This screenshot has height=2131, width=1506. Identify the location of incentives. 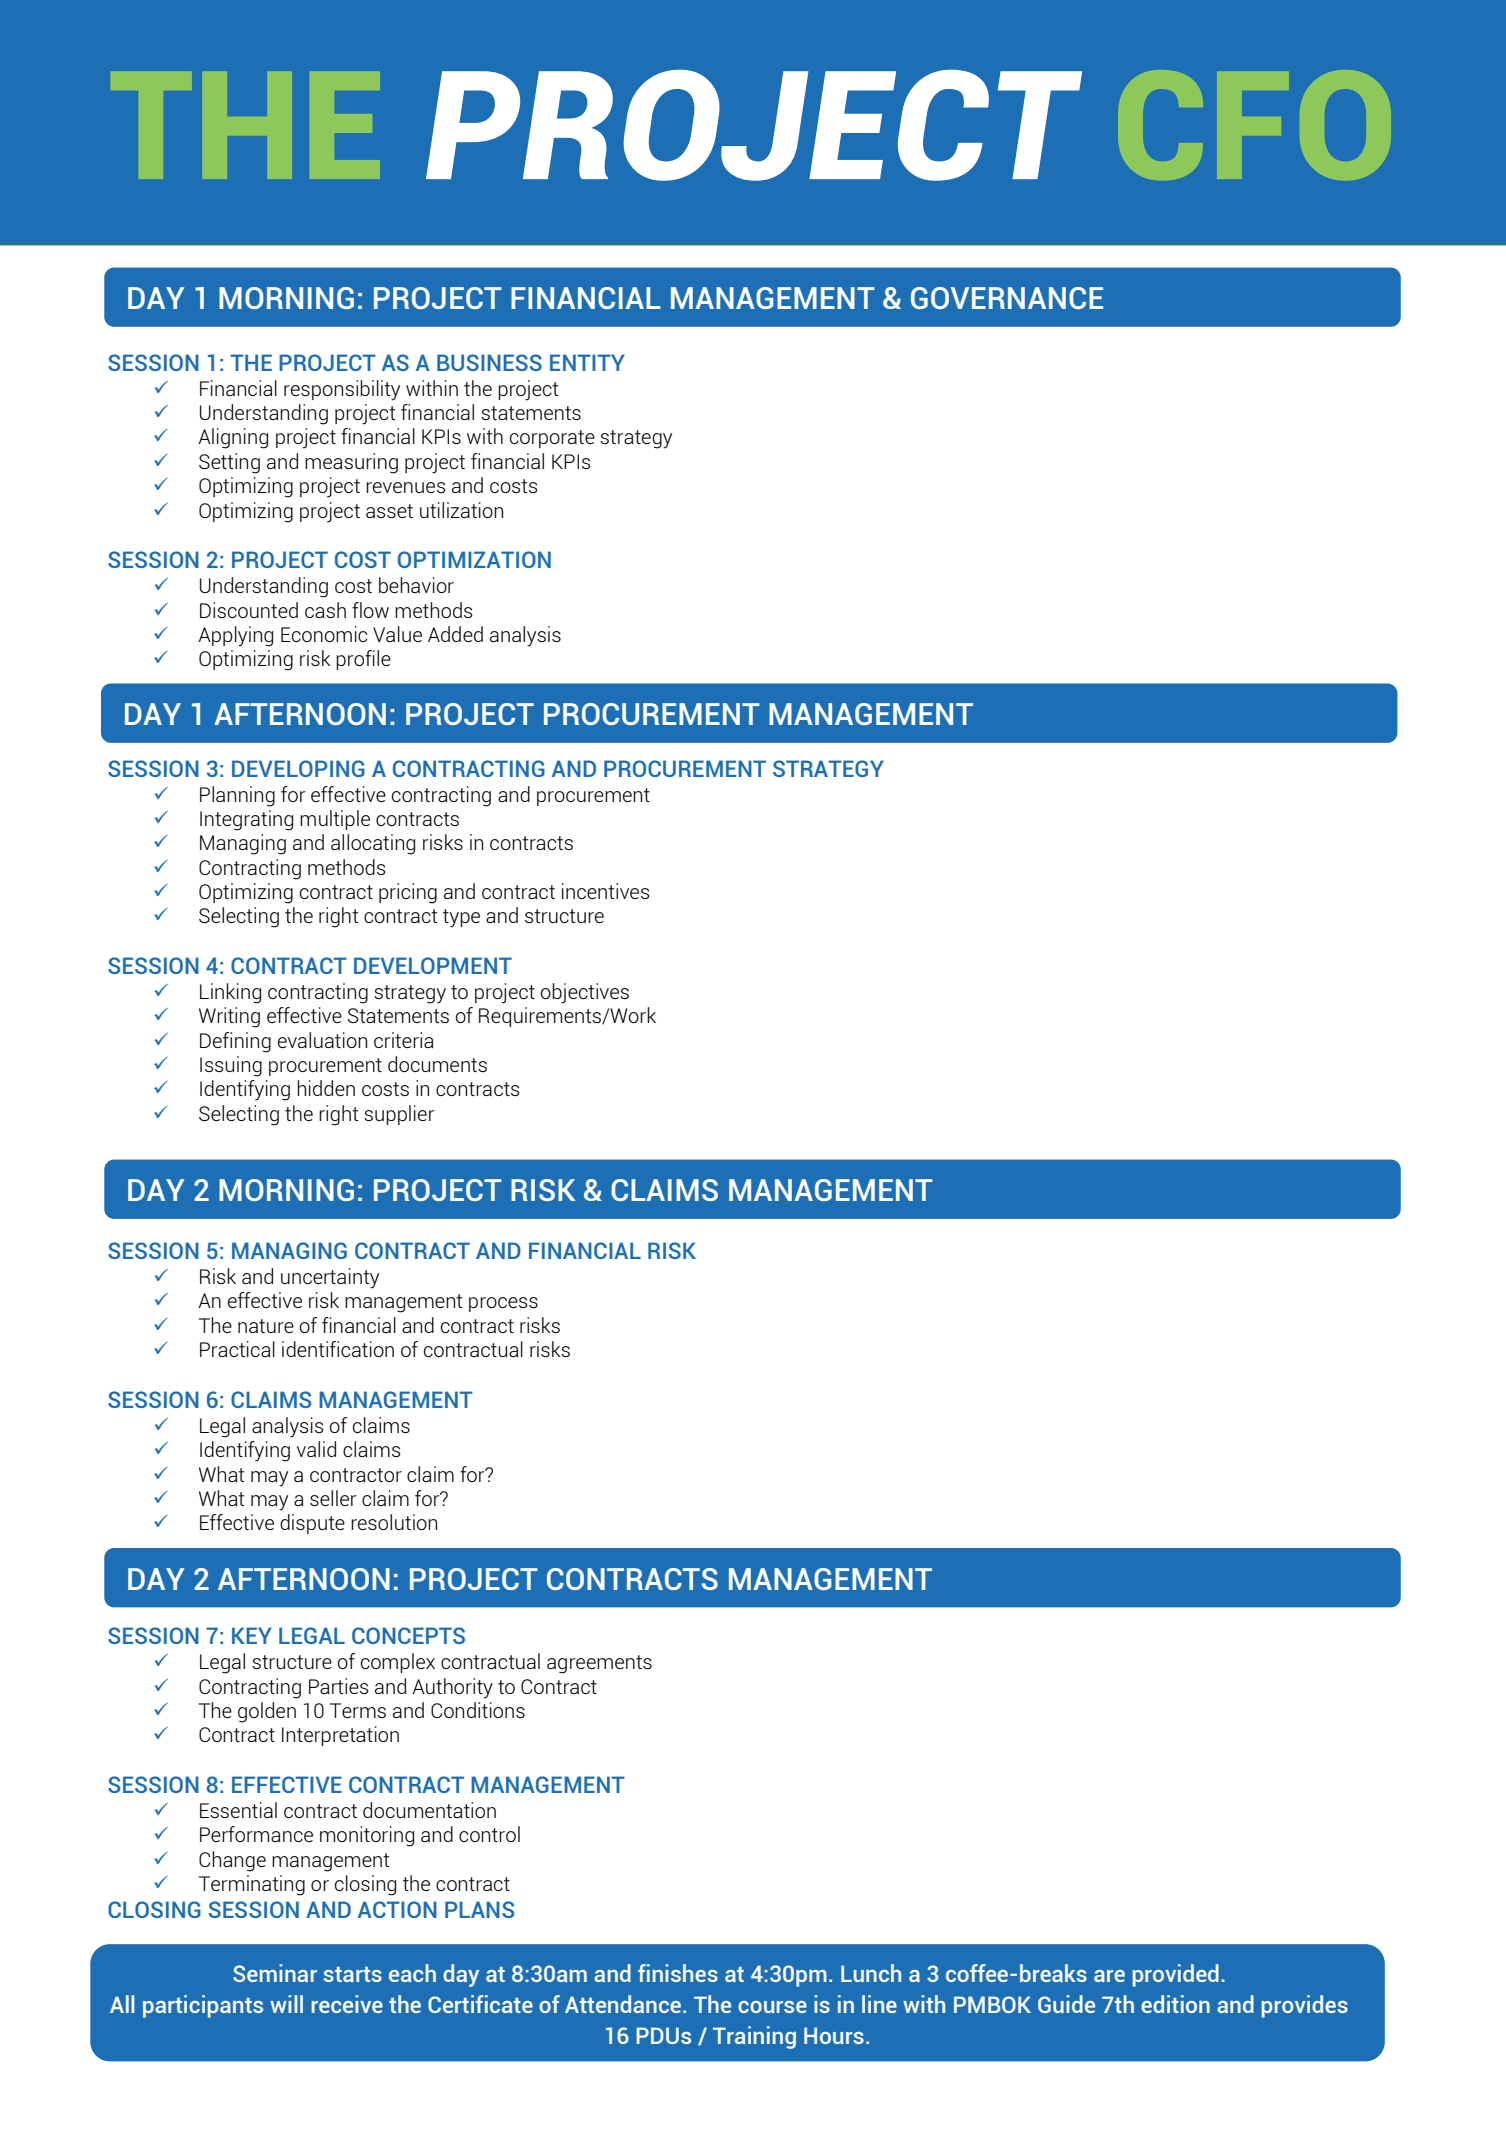
(606, 891).
